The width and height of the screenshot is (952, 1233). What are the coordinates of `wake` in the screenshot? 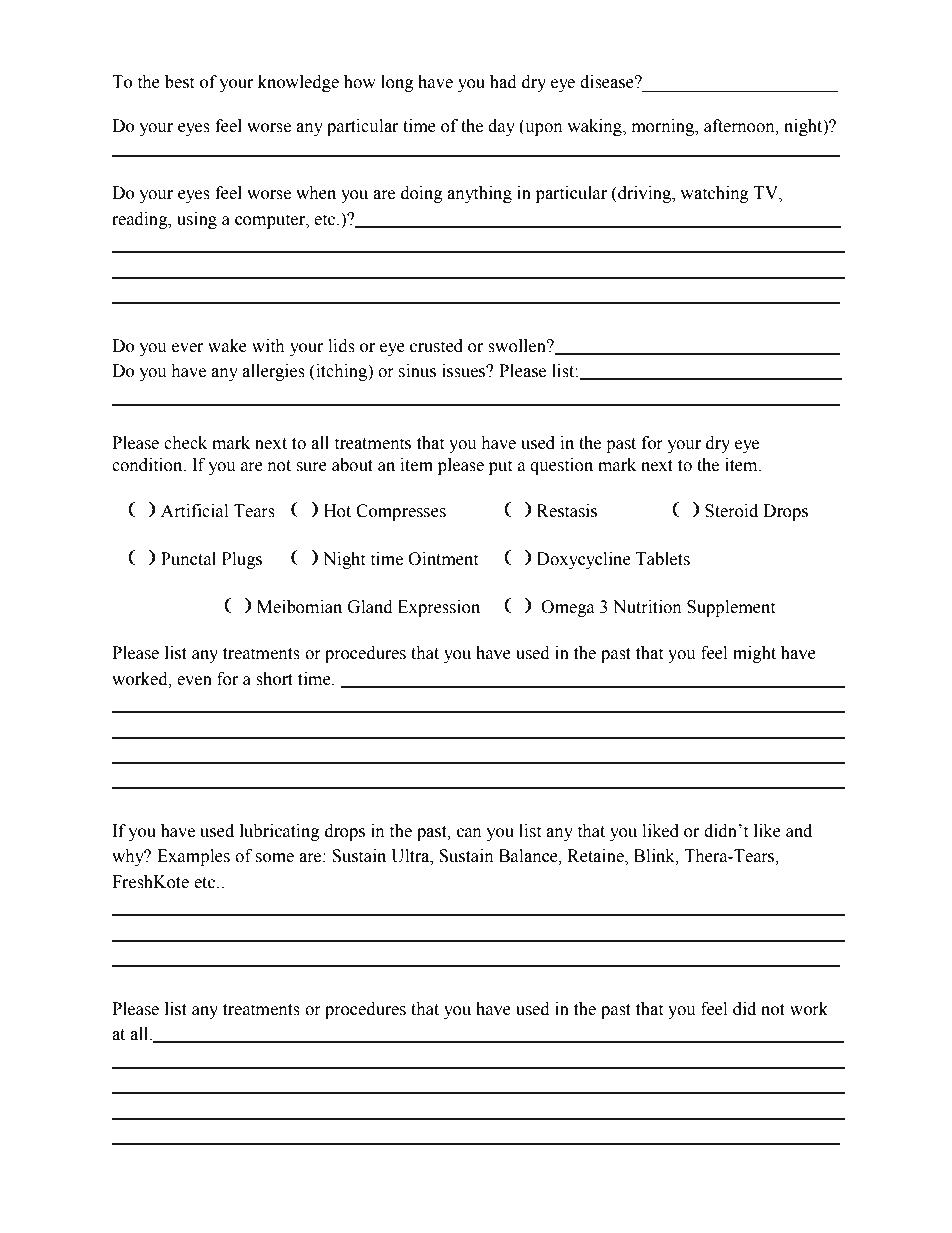 It's located at (227, 346).
